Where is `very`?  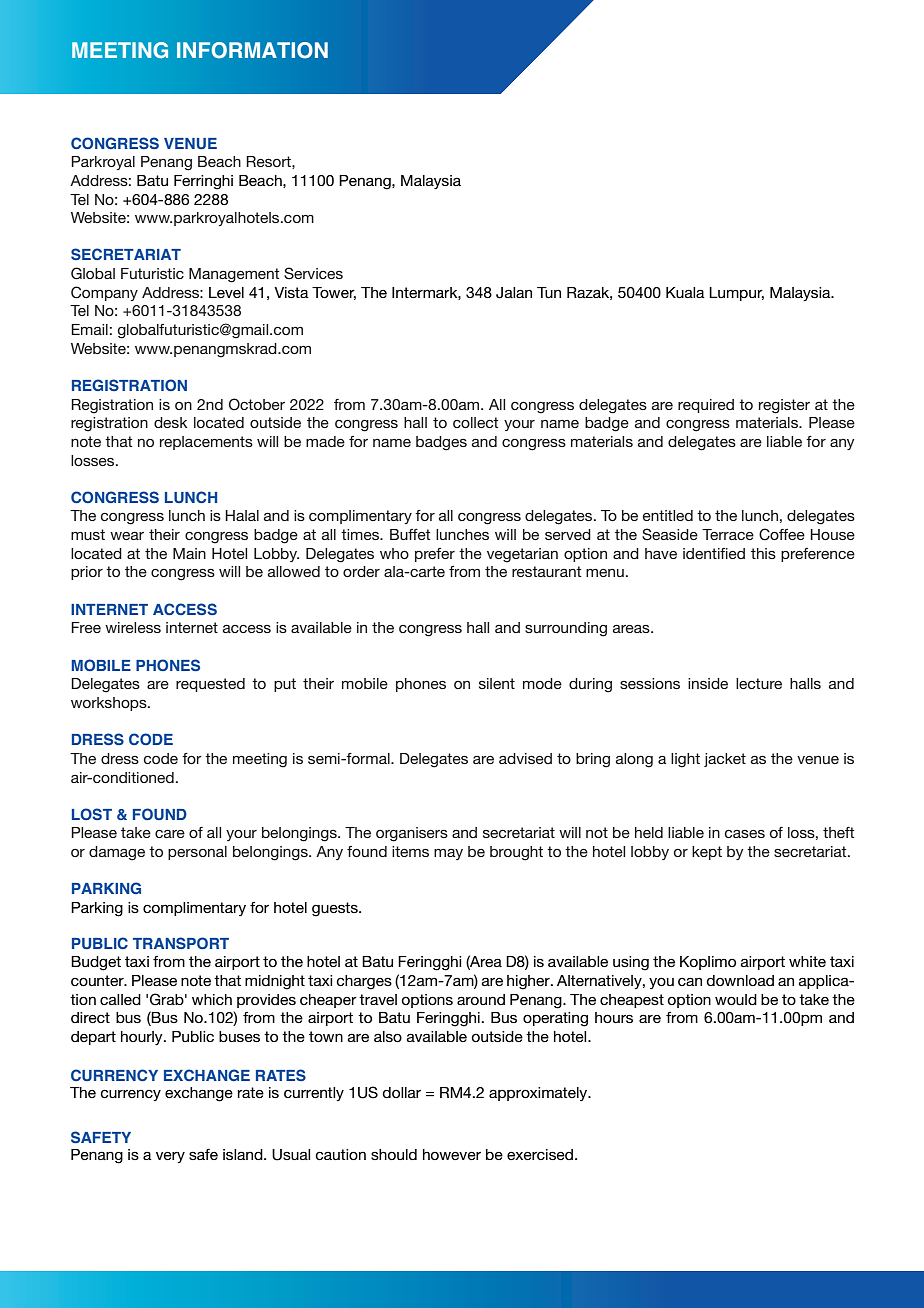
very is located at coordinates (170, 1157).
